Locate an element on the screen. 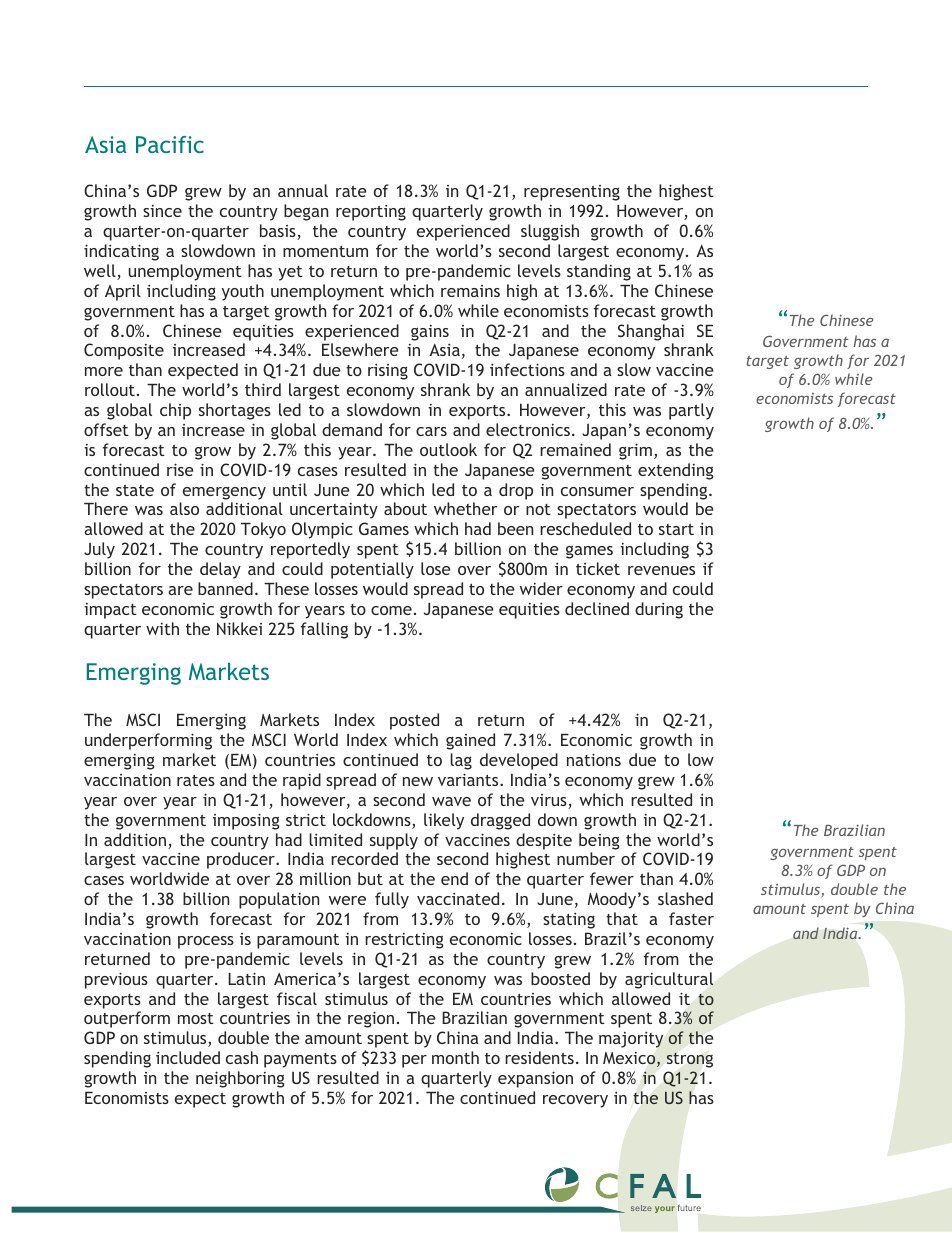 The height and width of the screenshot is (1233, 952). declined is located at coordinates (597, 608).
